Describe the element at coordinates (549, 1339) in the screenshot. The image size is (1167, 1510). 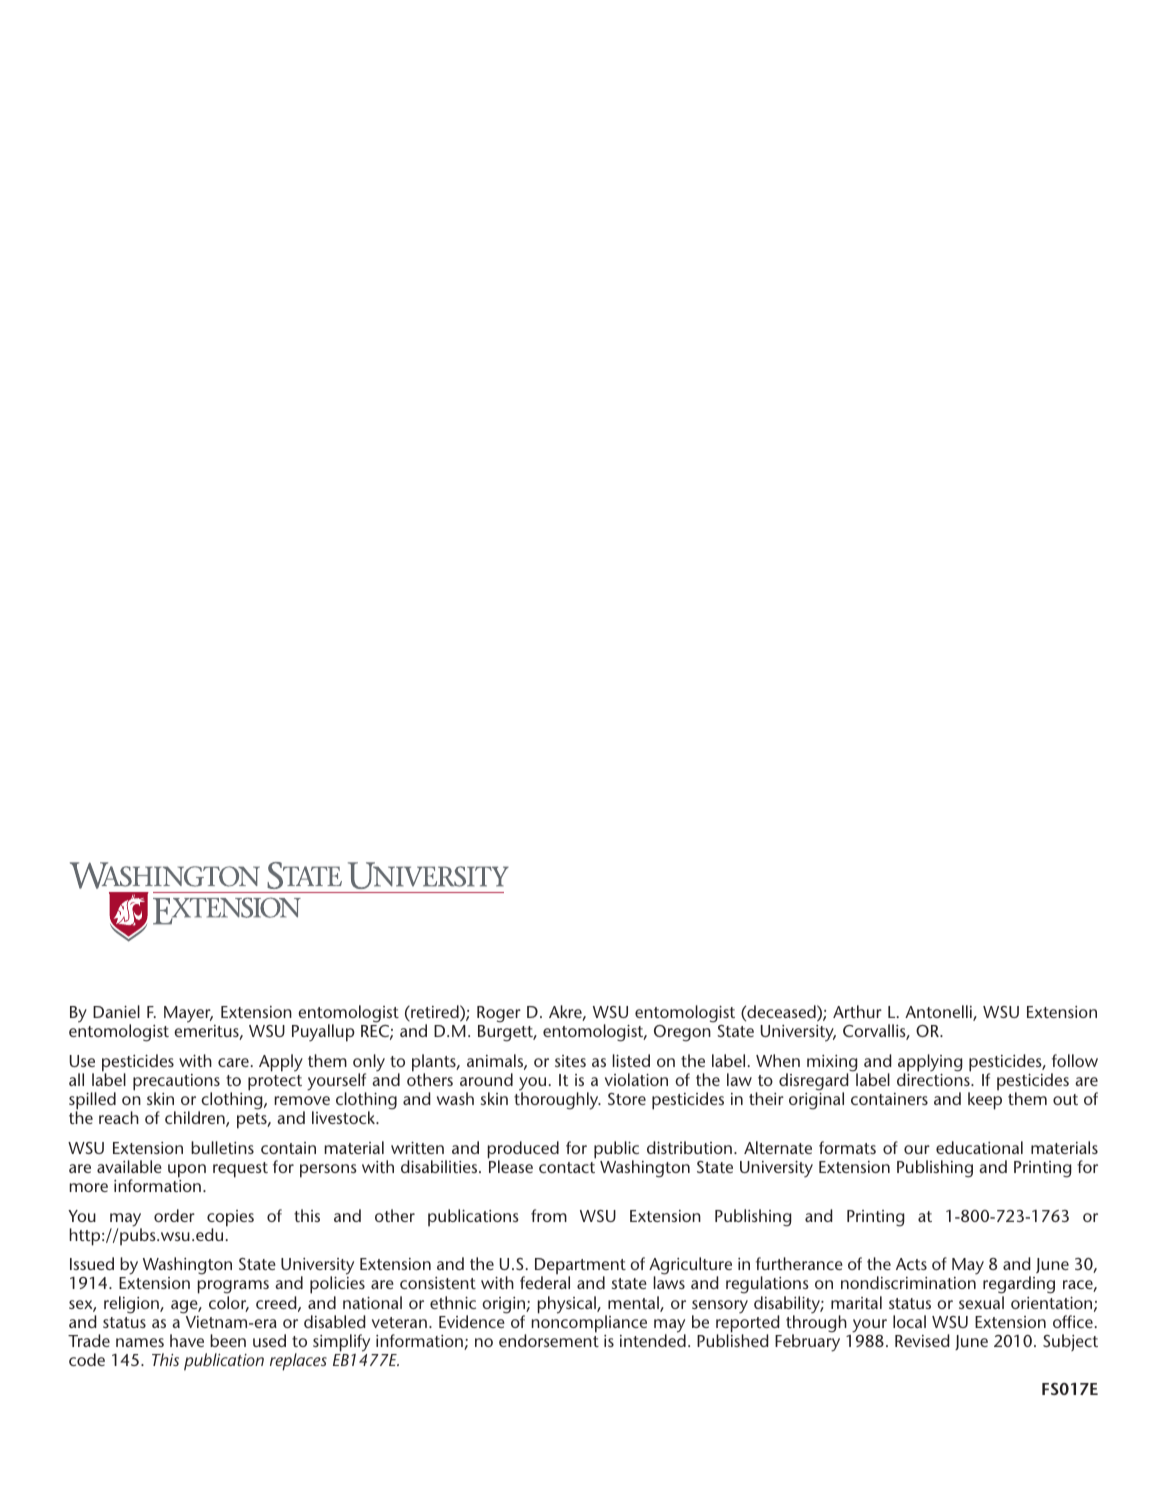
I see `endorsement` at that location.
